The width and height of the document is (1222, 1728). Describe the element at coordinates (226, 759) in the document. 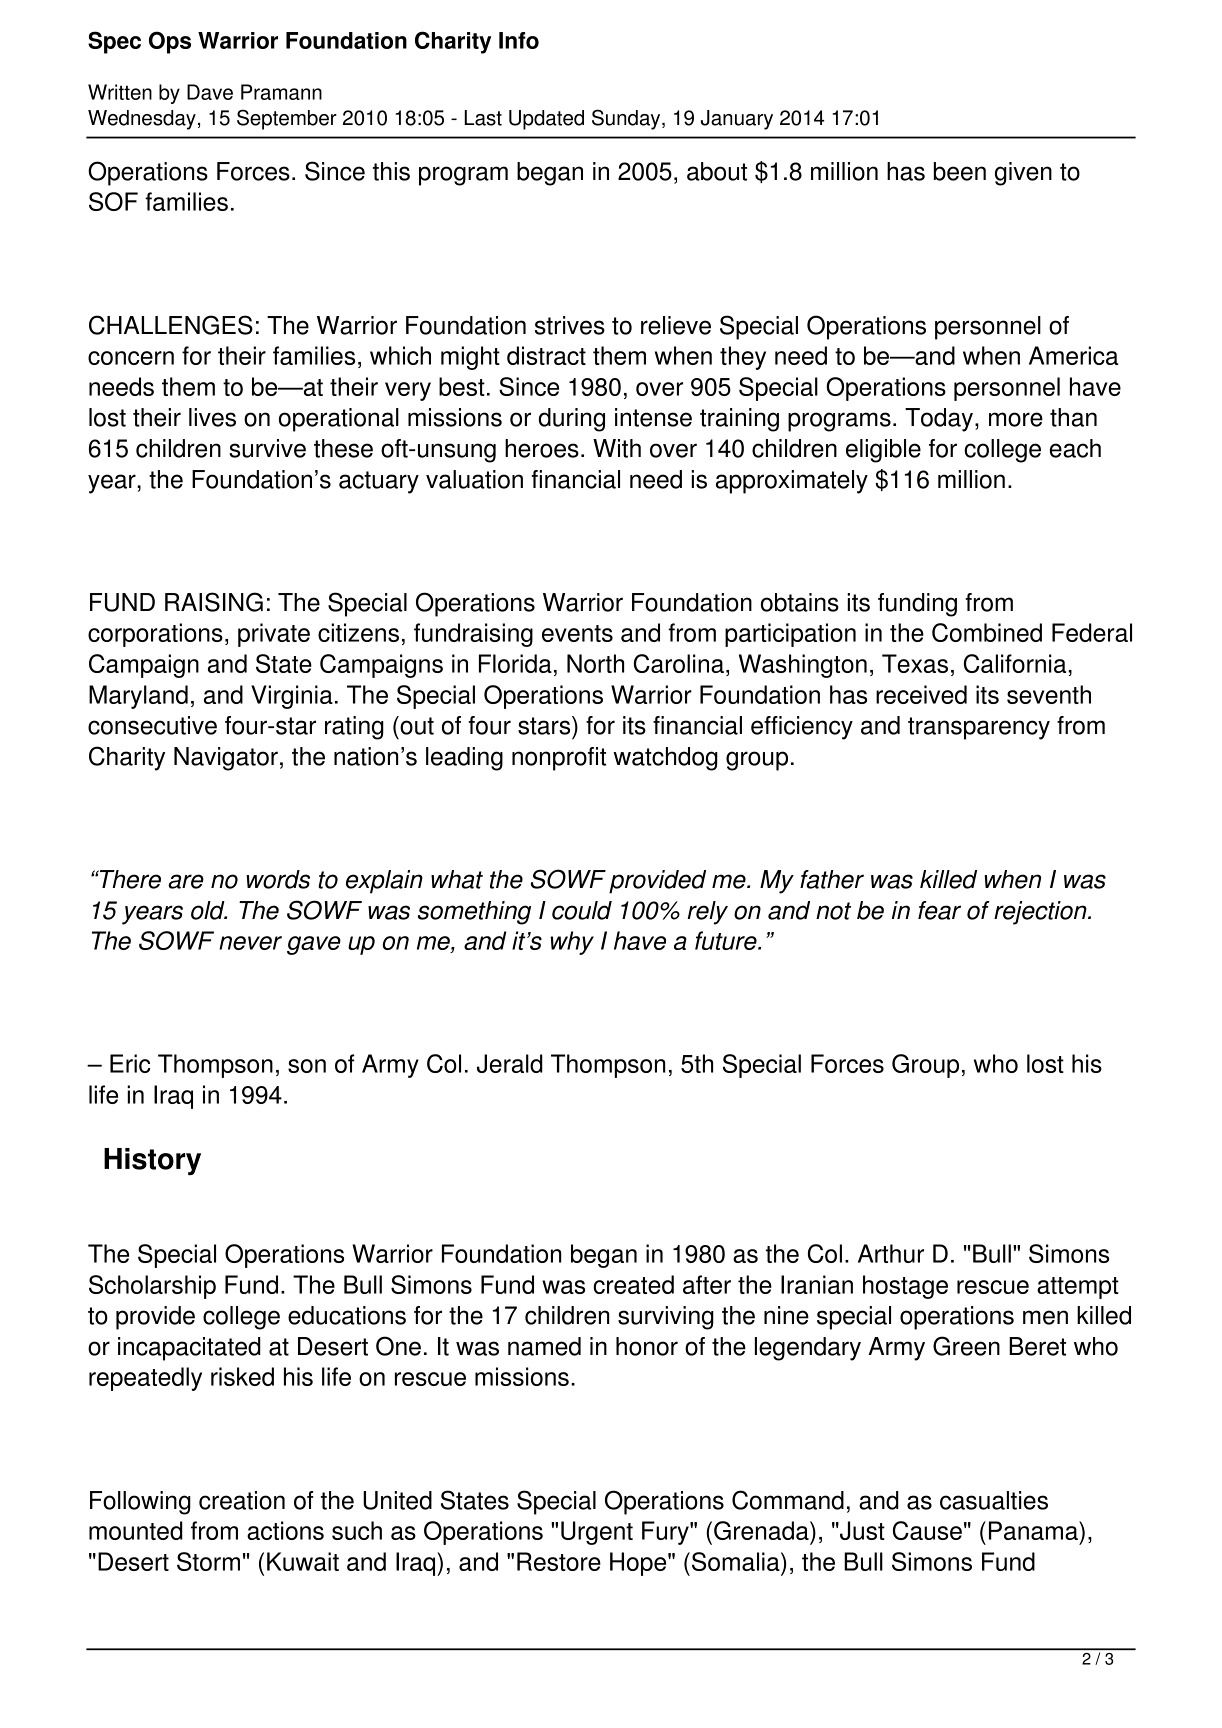

I see `Navigator` at that location.
